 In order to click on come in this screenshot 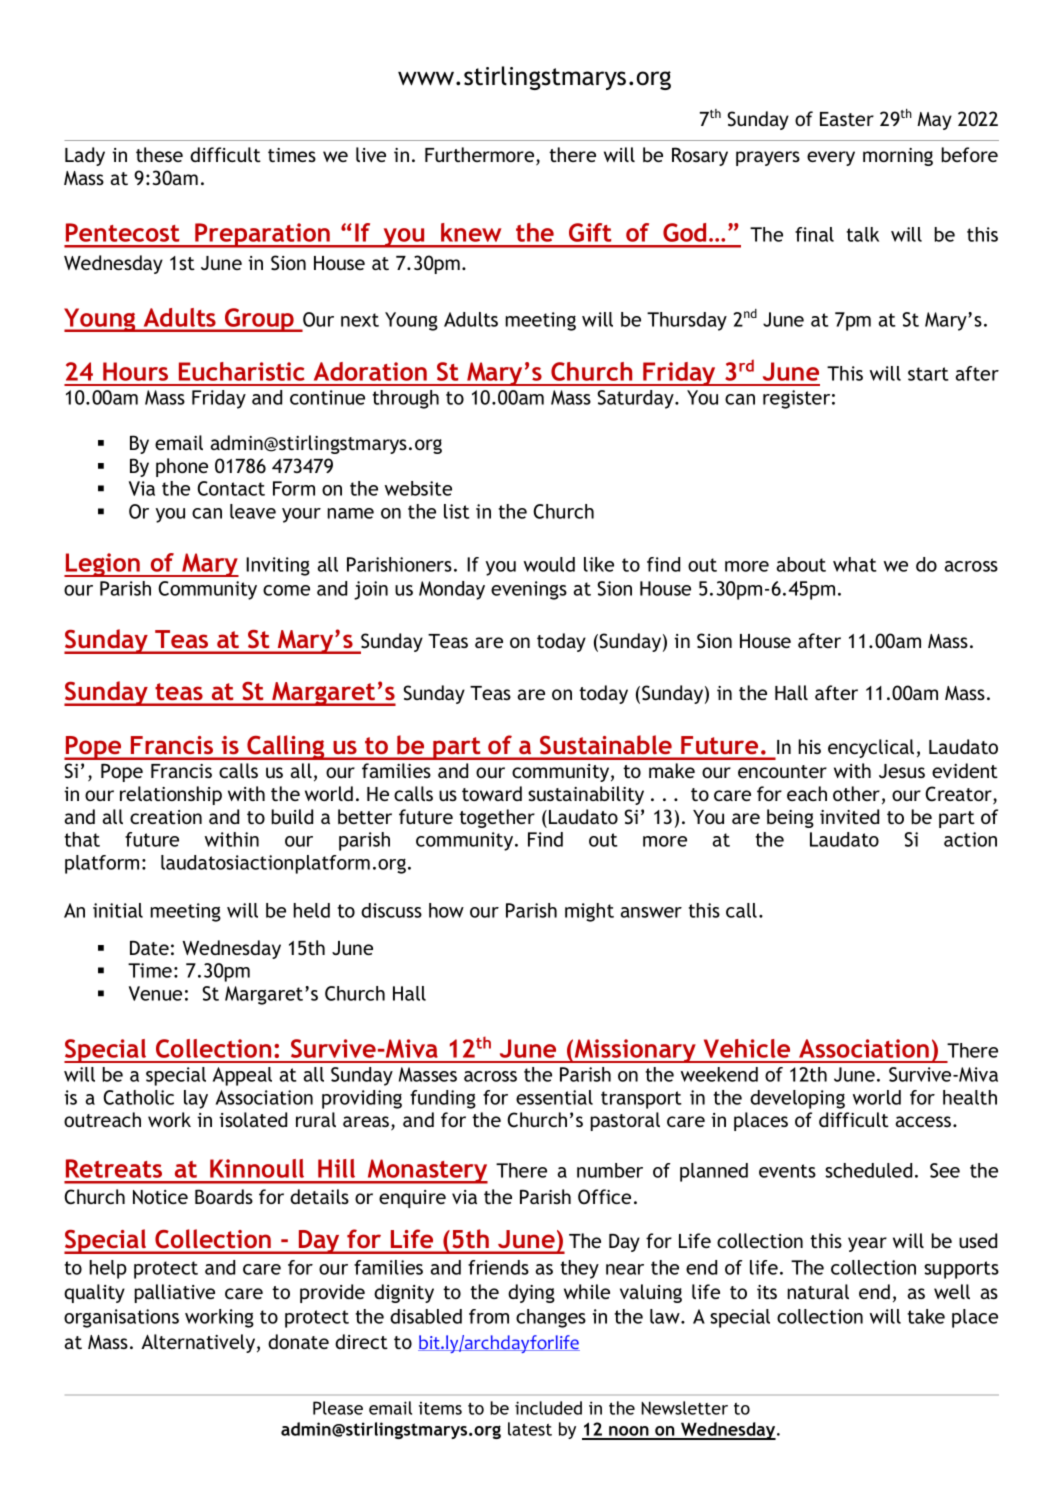, I will do `click(286, 590)`.
